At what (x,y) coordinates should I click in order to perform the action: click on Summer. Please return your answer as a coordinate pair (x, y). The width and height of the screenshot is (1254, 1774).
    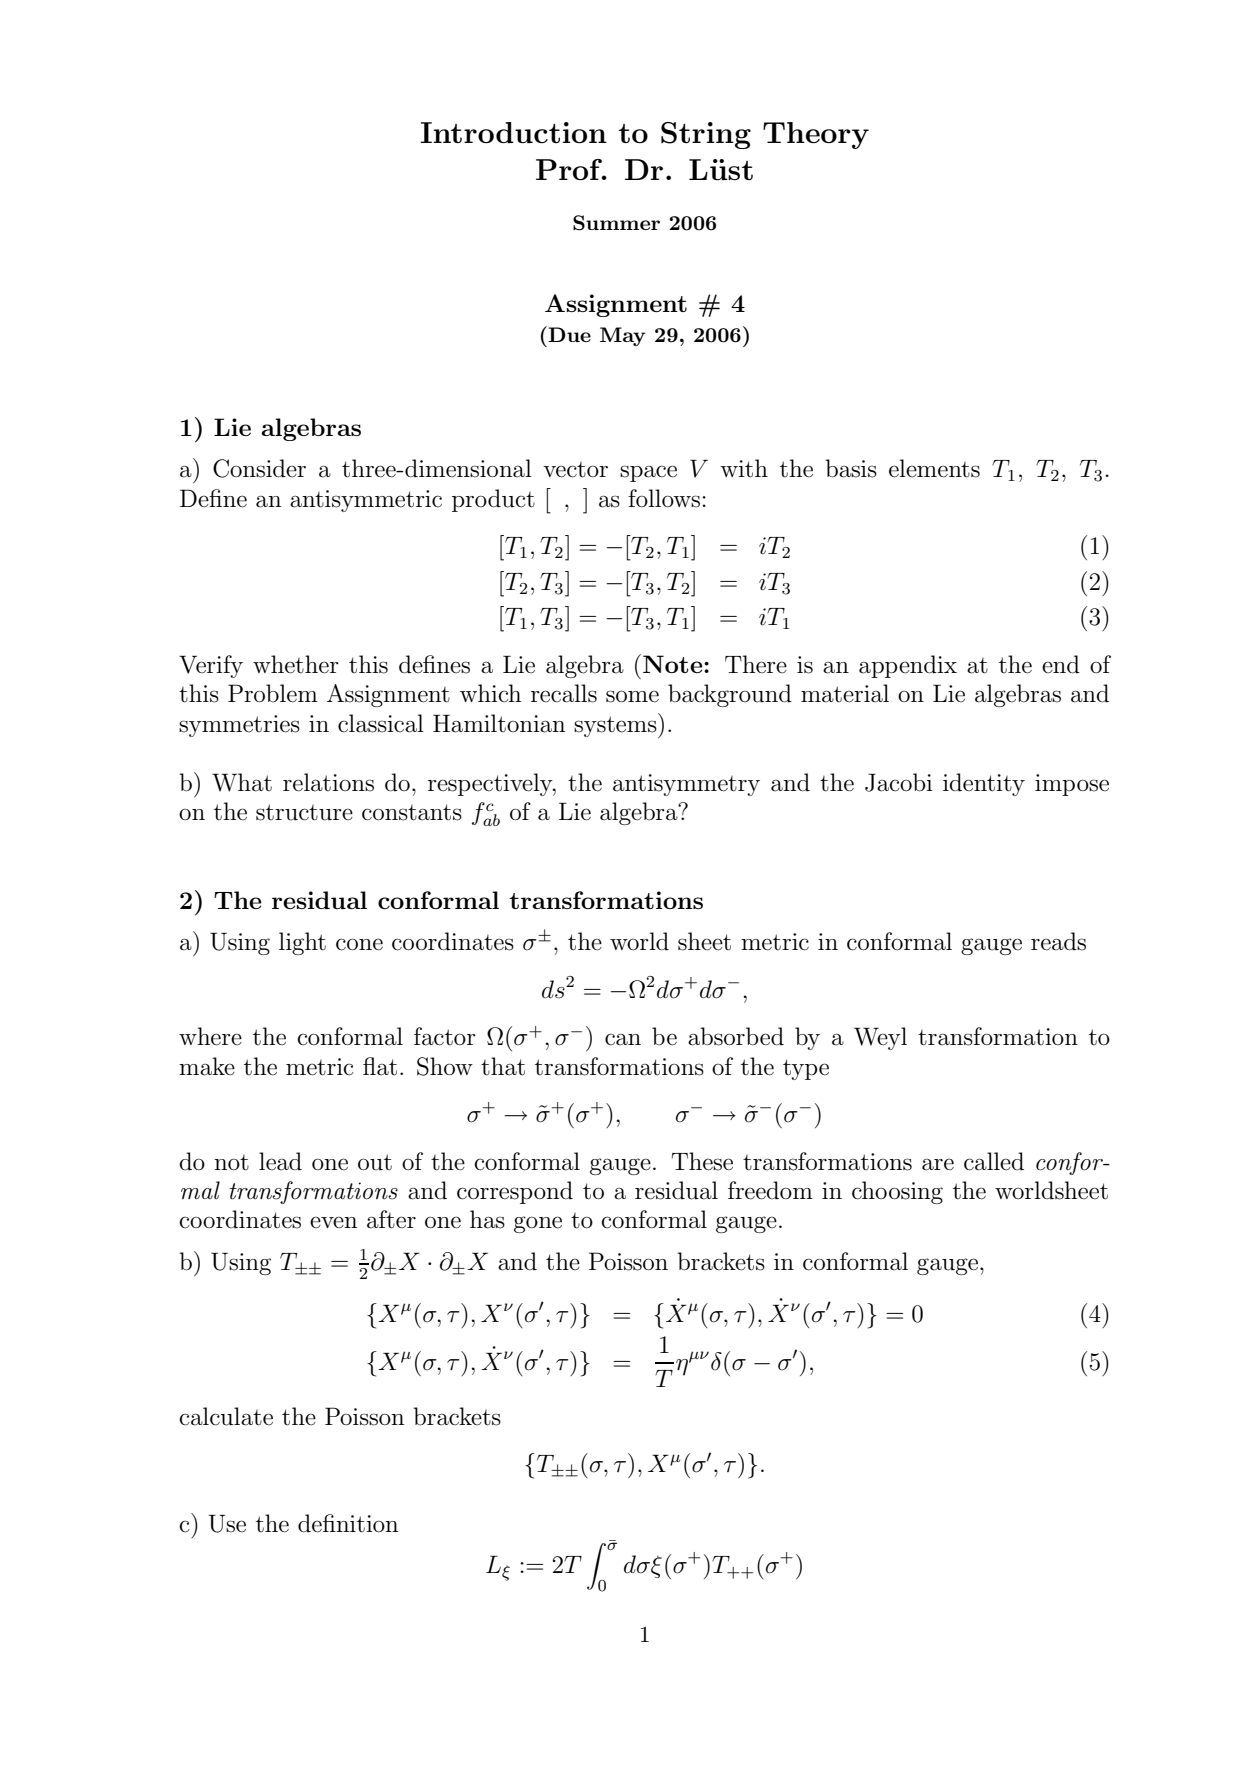
    Looking at the image, I should click on (616, 223).
